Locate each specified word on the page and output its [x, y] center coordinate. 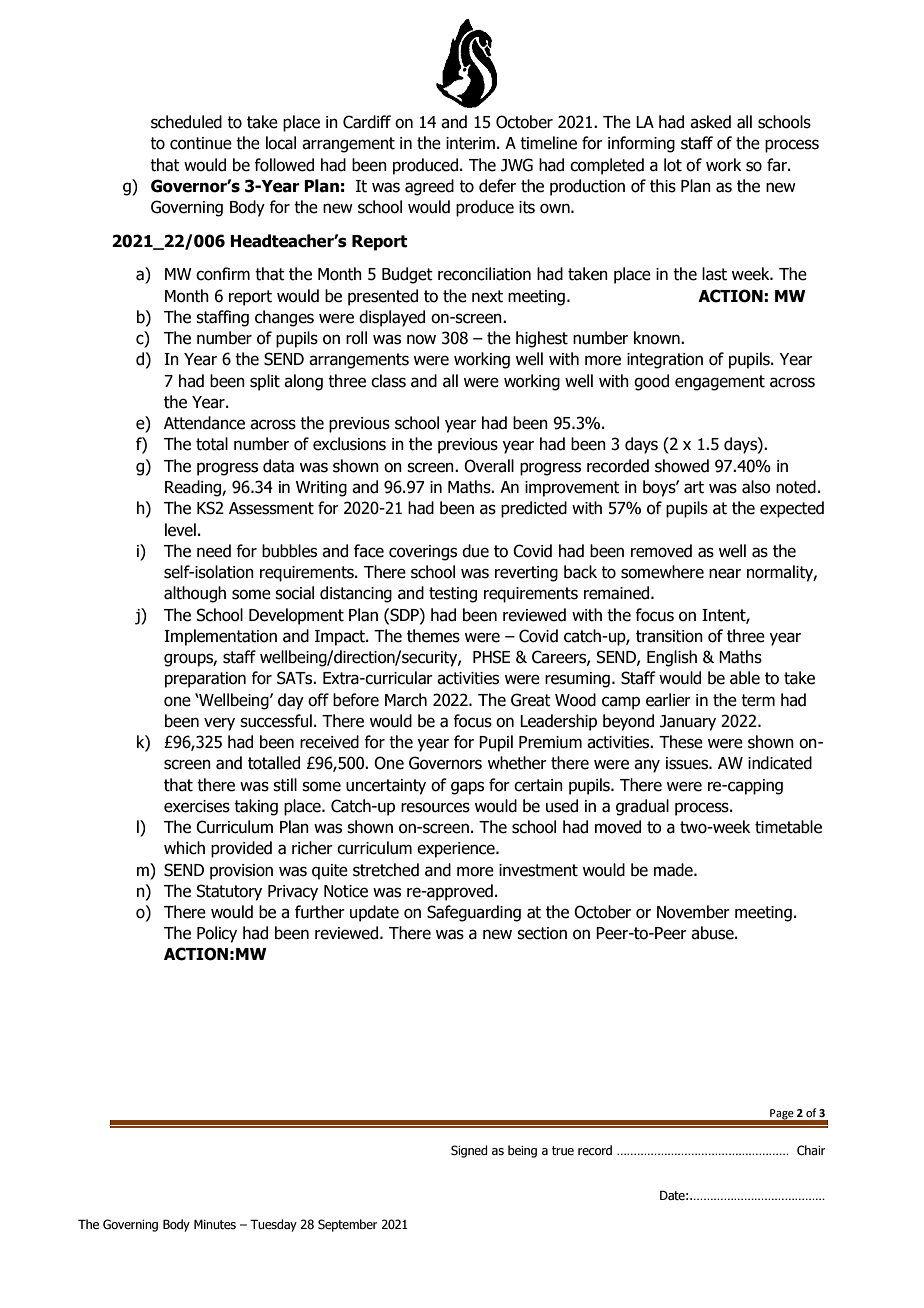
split [265, 382]
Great [531, 700]
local [281, 143]
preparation [205, 680]
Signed [469, 1151]
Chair [811, 1150]
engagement [720, 383]
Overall [489, 466]
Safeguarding [474, 913]
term [758, 700]
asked [710, 122]
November [693, 912]
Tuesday [273, 1225]
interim [470, 143]
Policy [217, 934]
